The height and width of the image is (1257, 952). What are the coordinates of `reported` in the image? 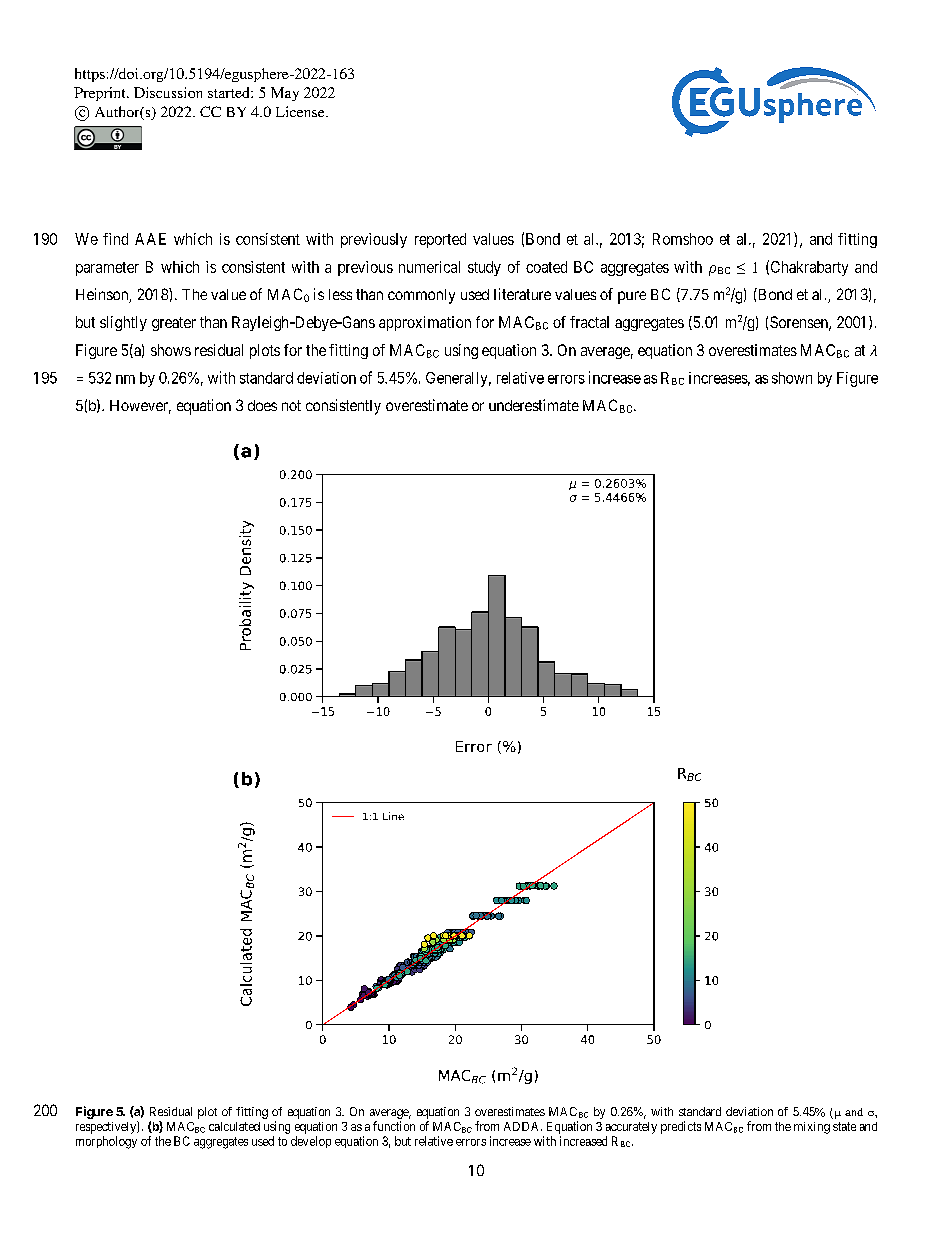 It's located at (440, 240).
